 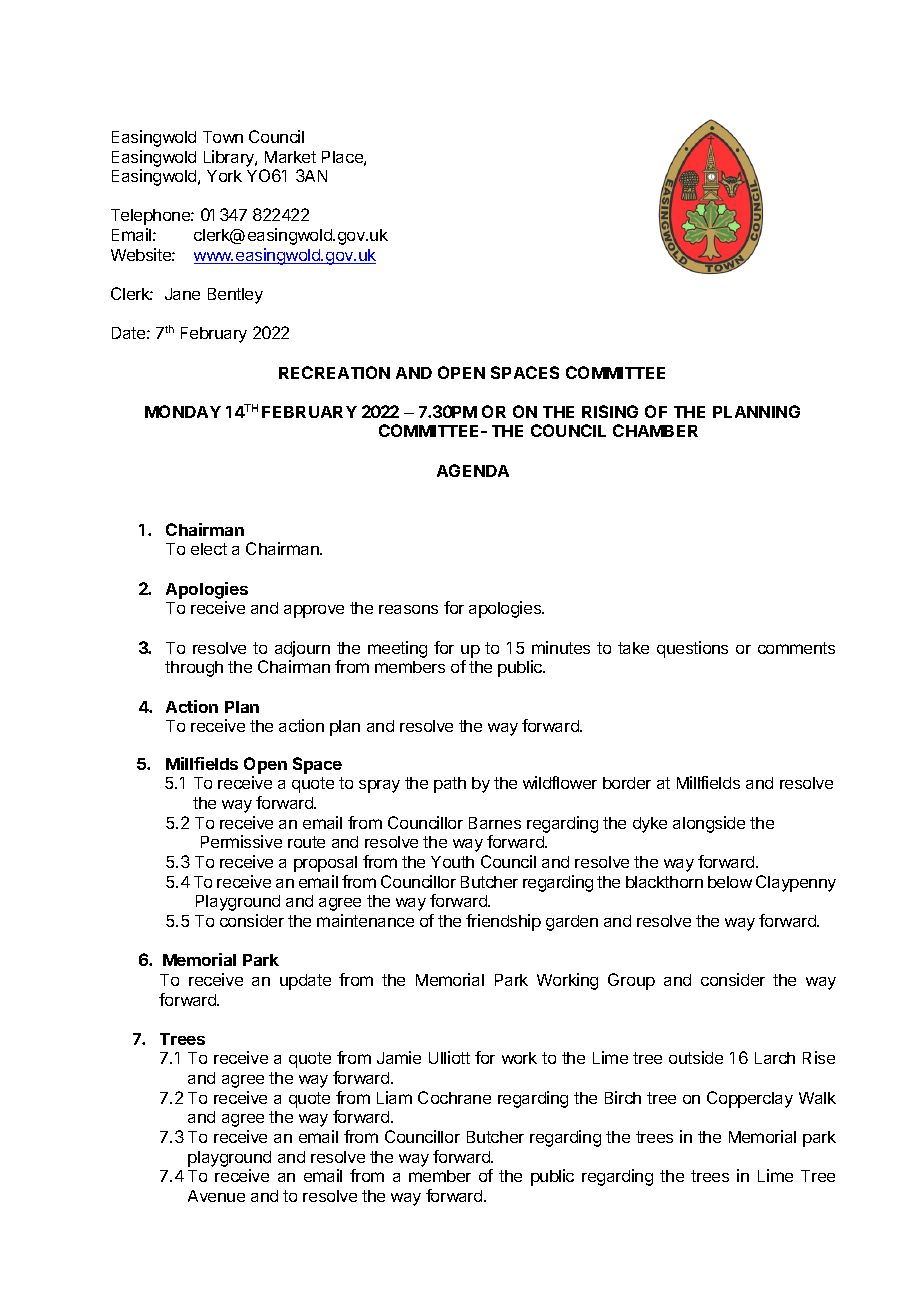 What do you see at coordinates (473, 470) in the screenshot?
I see `AGENDA` at bounding box center [473, 470].
